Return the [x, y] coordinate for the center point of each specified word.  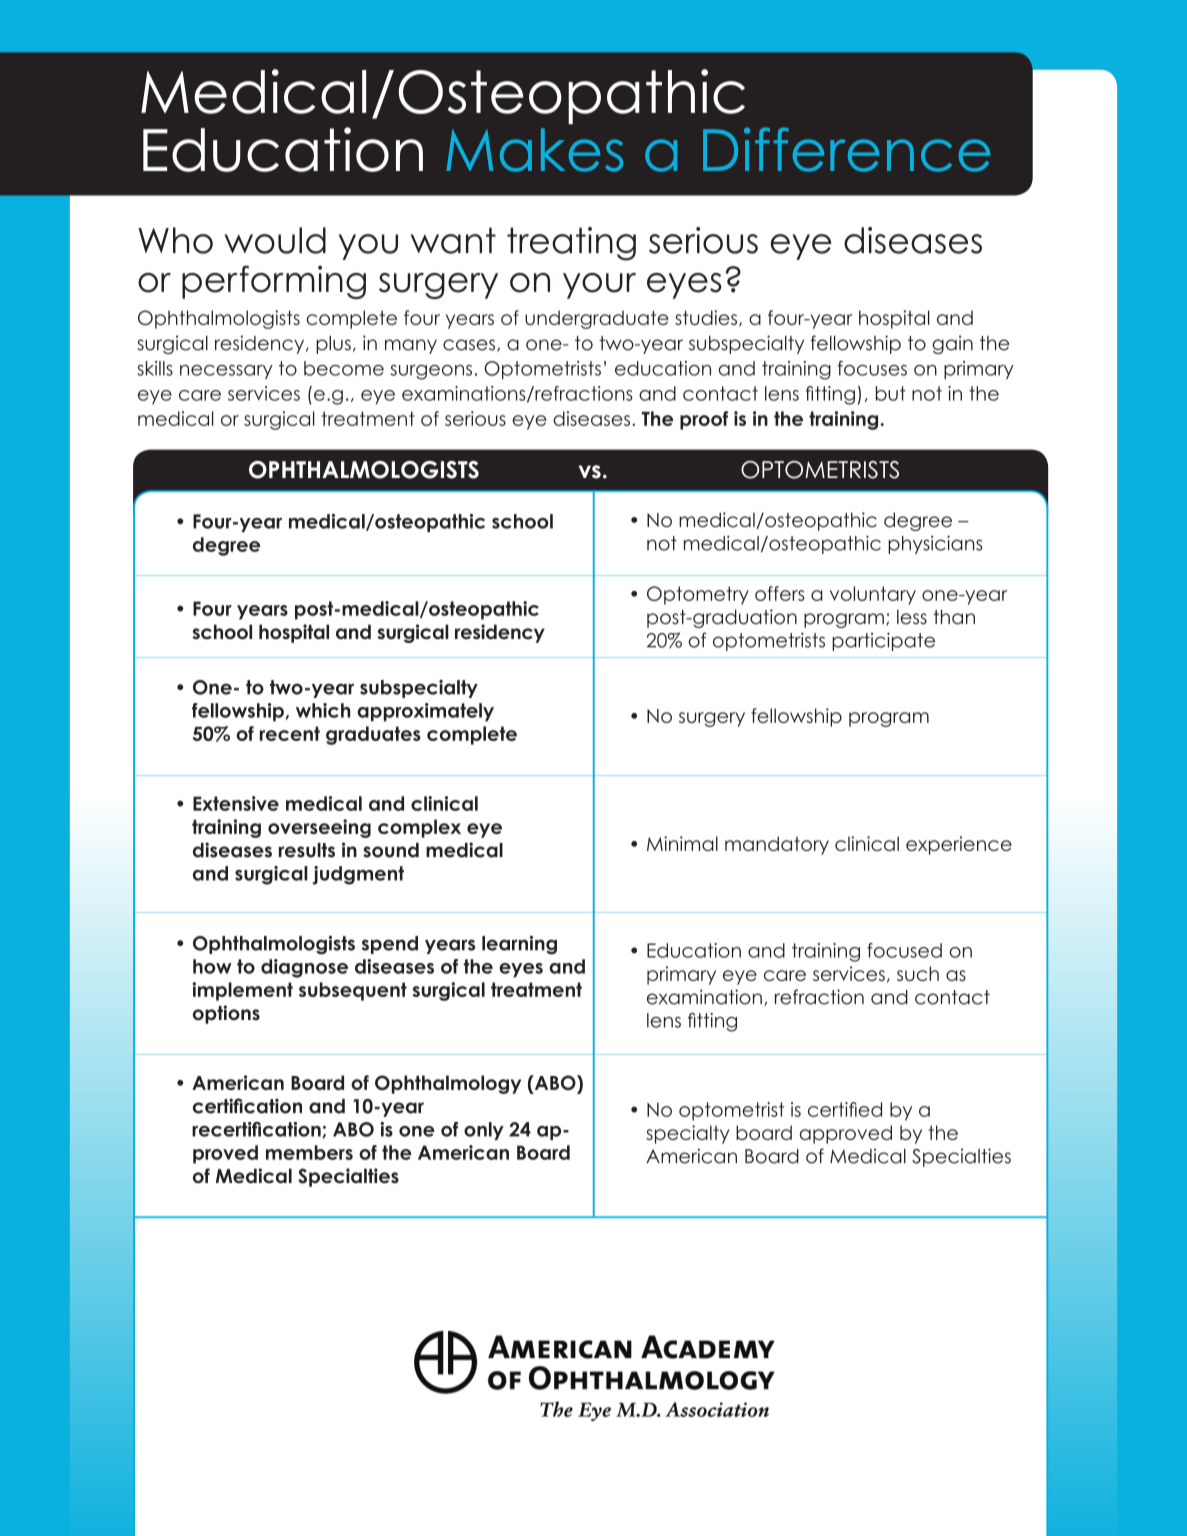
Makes [534, 150]
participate [883, 641]
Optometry [698, 595]
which [323, 710]
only [484, 1131]
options [226, 1014]
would [275, 240]
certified [845, 1109]
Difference [846, 149]
